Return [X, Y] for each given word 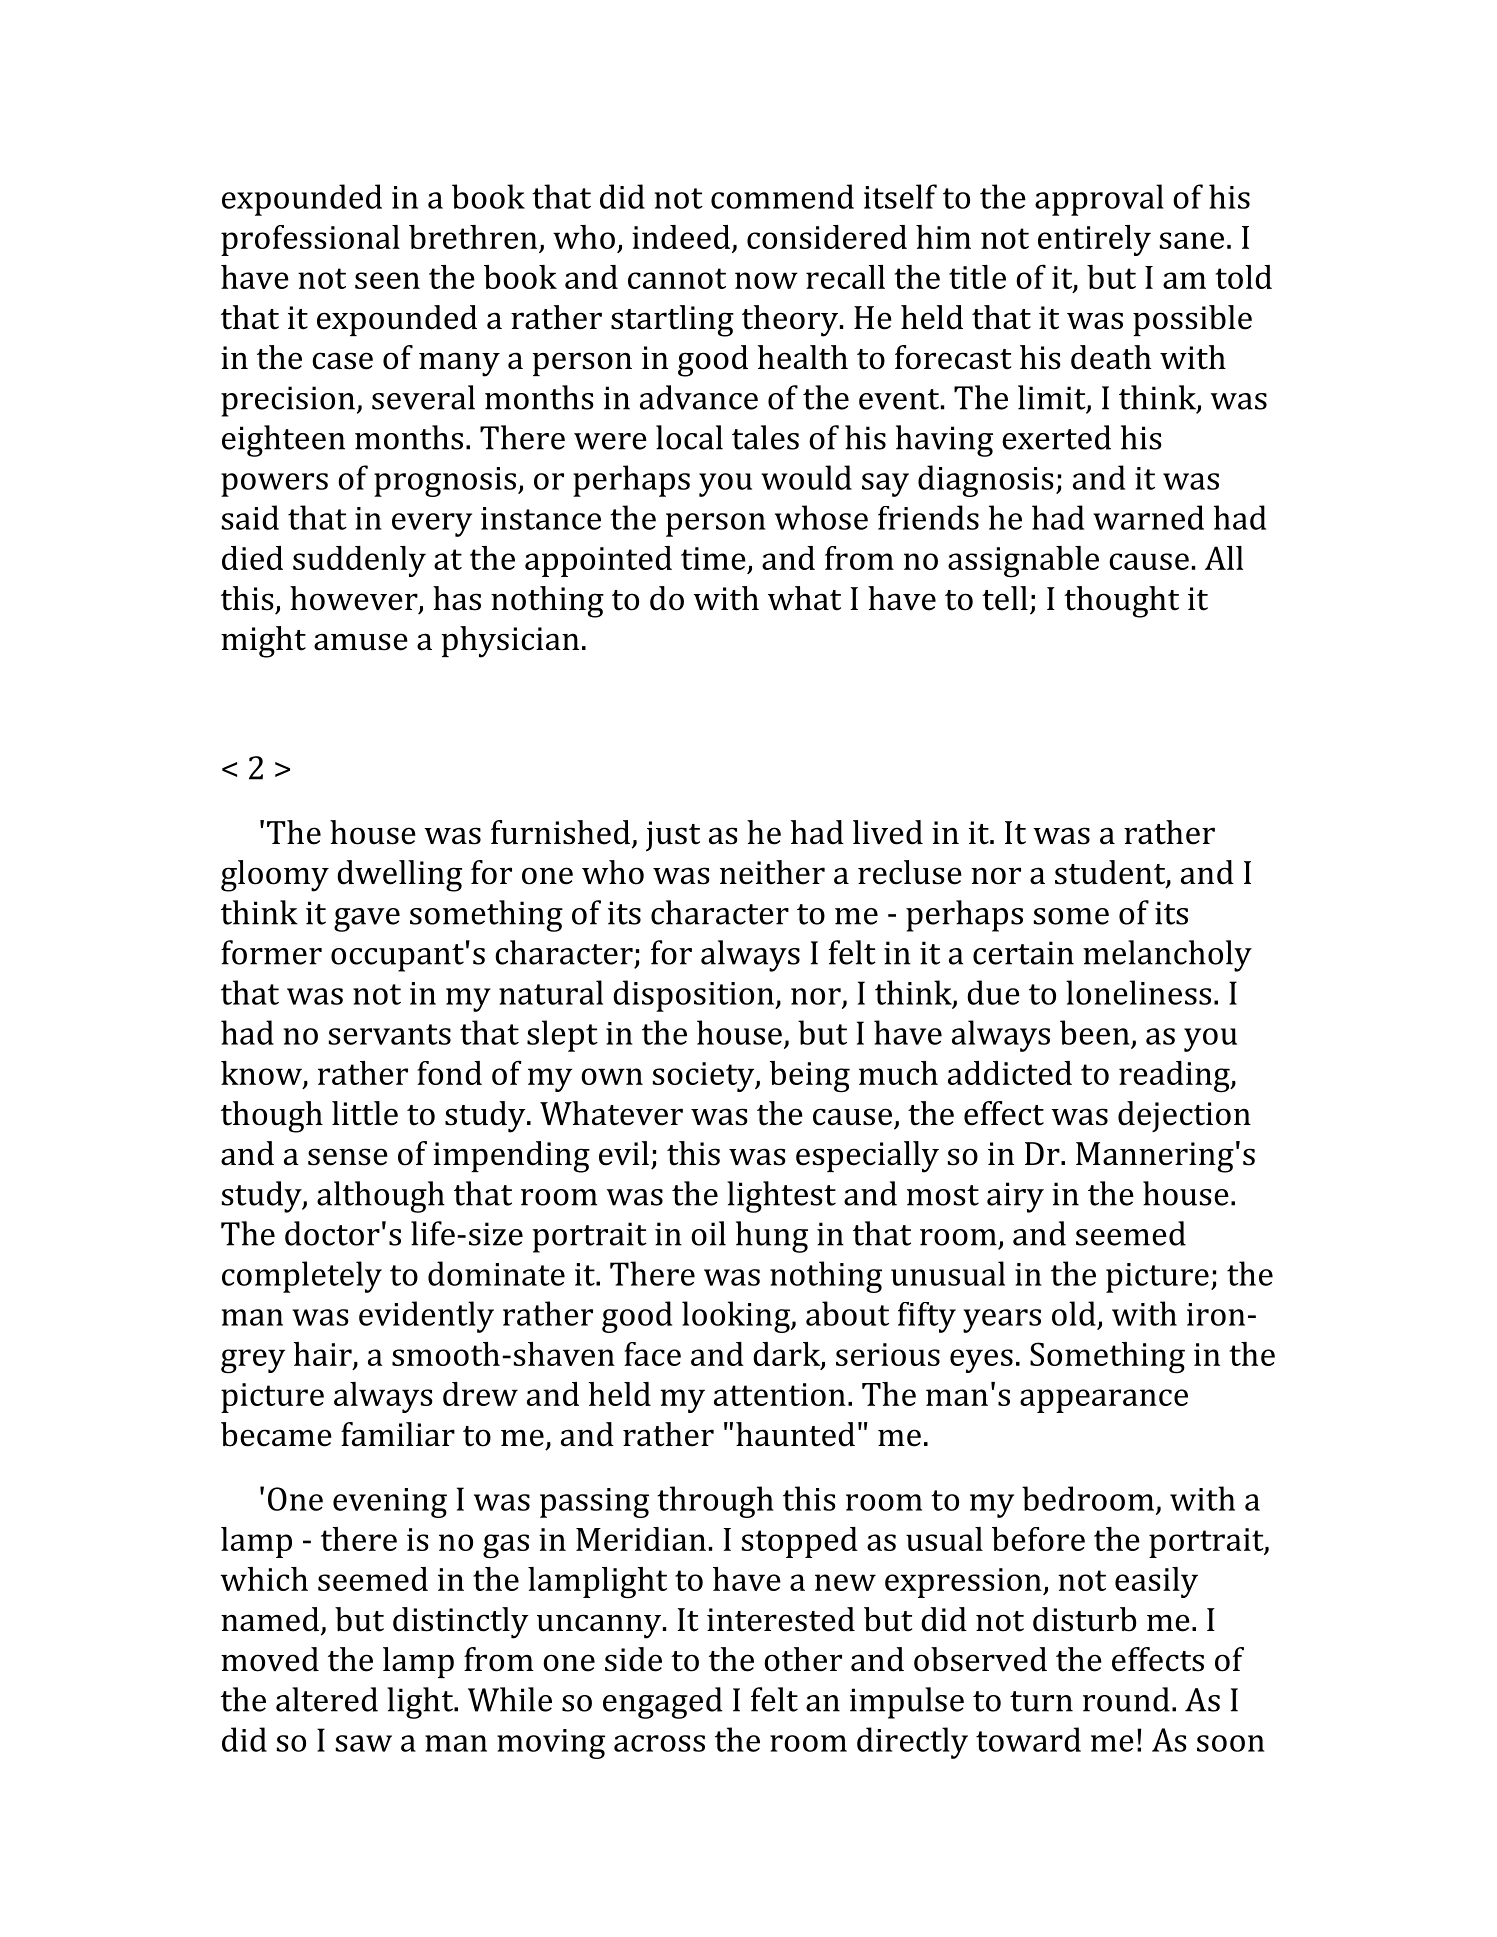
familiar [398, 1434]
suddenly [359, 561]
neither [772, 872]
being [810, 1077]
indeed [681, 237]
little [365, 1113]
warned [1148, 517]
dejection [1184, 1116]
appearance [1104, 1401]
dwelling [399, 876]
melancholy [1167, 956]
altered [327, 1699]
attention [780, 1394]
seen [387, 280]
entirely [1094, 240]
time [713, 558]
